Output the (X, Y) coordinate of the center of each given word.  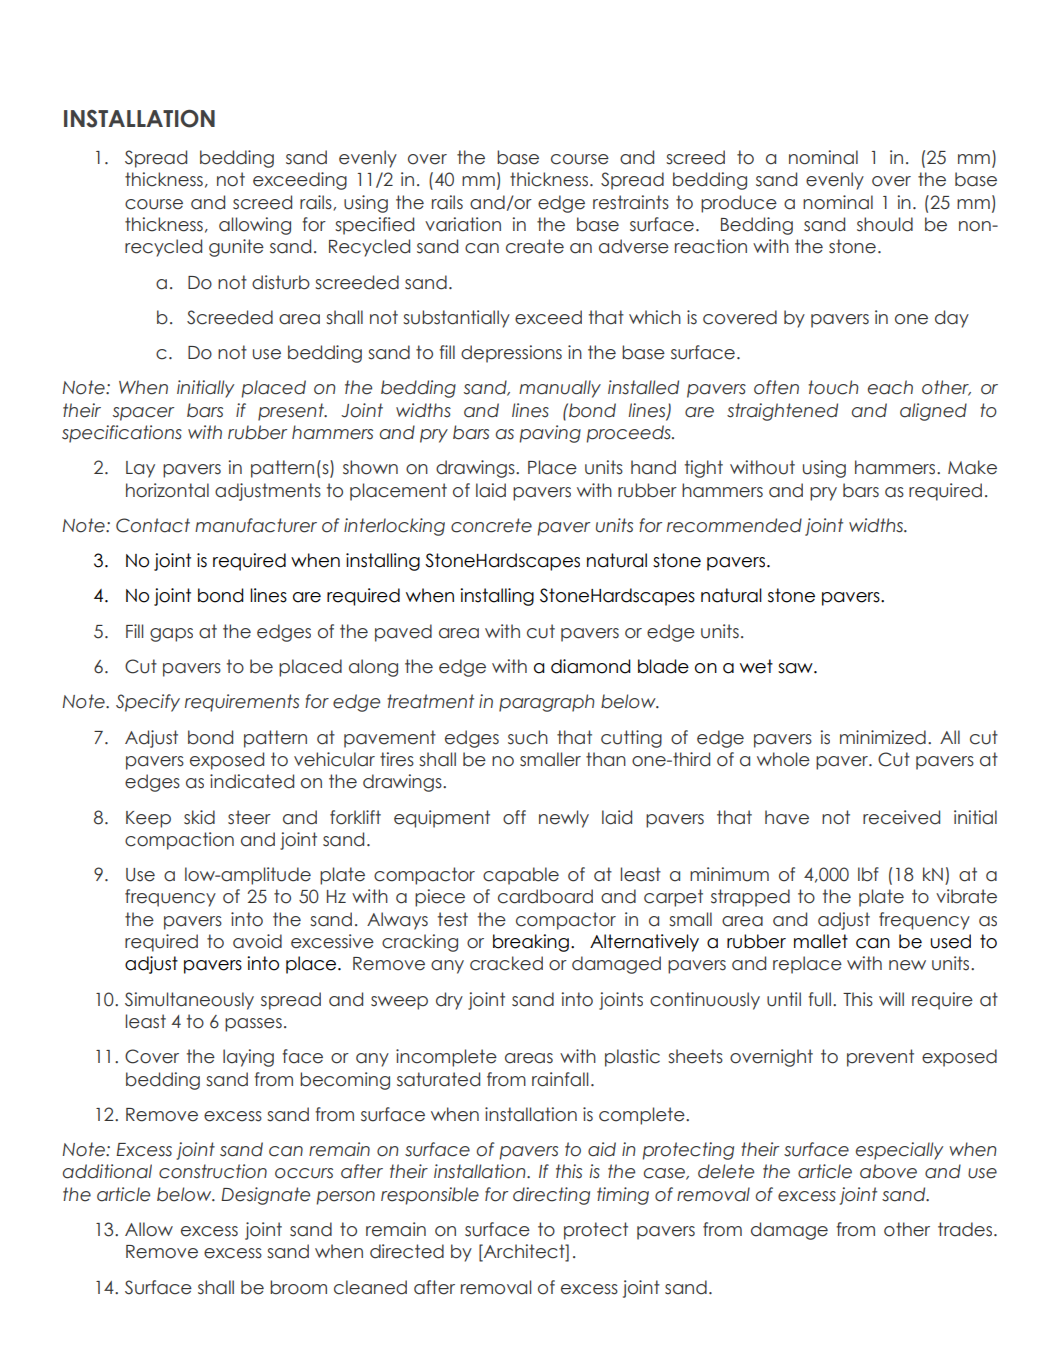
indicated (252, 781)
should (885, 224)
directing (551, 1196)
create (535, 246)
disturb (281, 282)
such (528, 737)
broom (298, 1287)
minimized (883, 737)
